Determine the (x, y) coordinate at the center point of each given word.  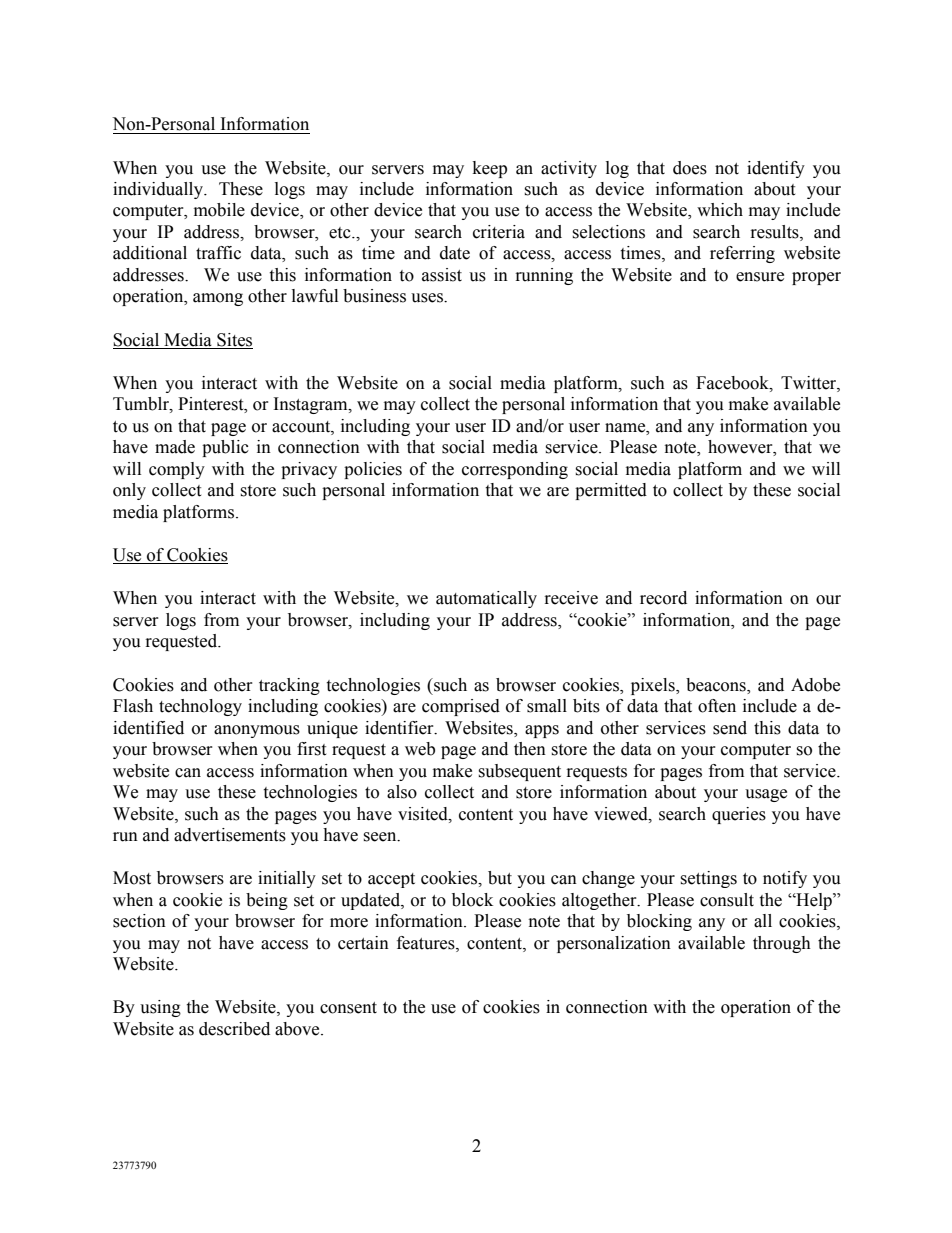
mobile (219, 210)
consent (348, 1008)
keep (490, 169)
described (234, 1029)
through (782, 944)
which (720, 210)
